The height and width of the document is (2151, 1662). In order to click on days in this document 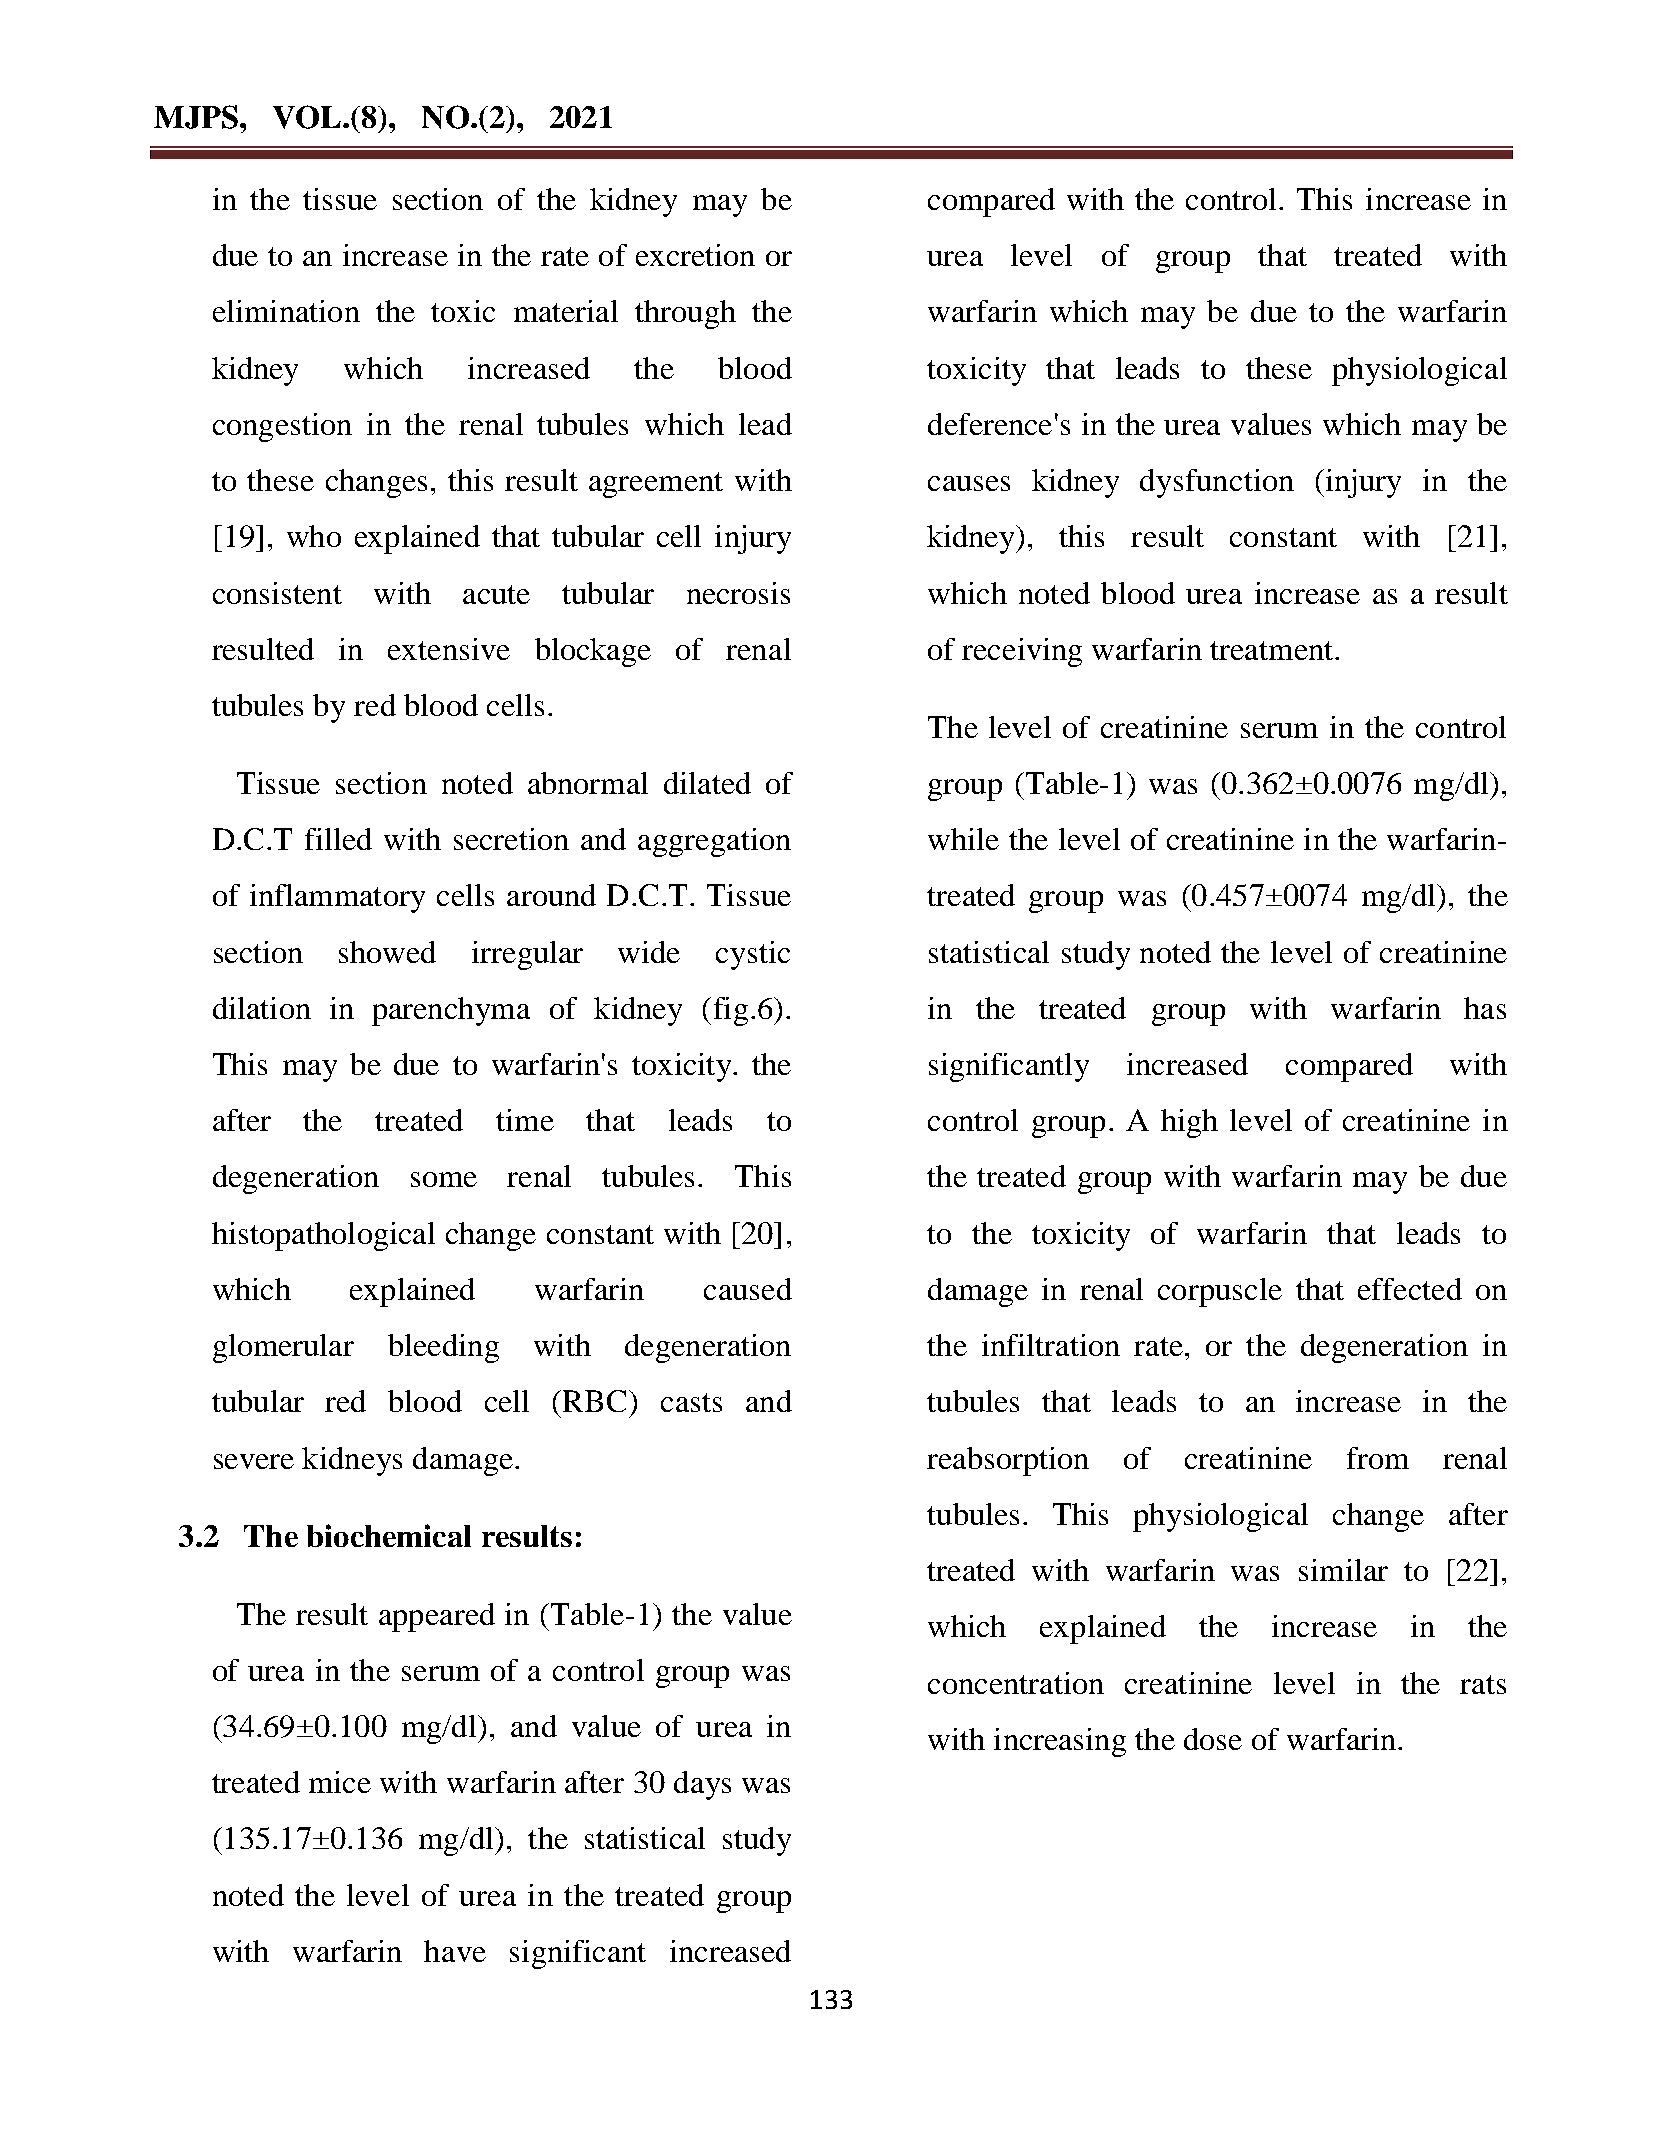, I will do `click(702, 1785)`.
